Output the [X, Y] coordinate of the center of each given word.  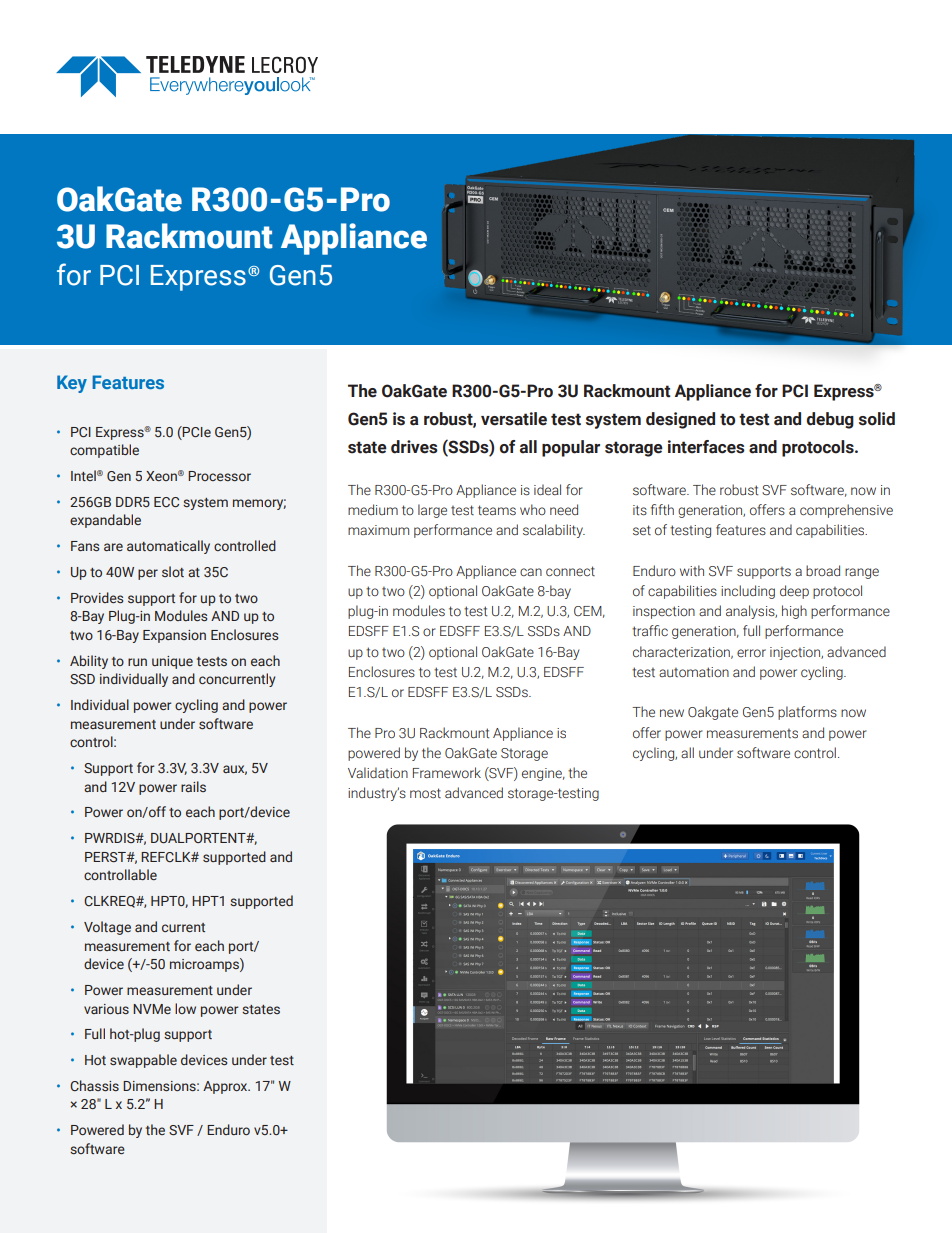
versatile [514, 419]
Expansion [174, 636]
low [185, 1008]
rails [193, 786]
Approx [226, 1087]
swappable [143, 1061]
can [531, 572]
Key [72, 384]
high [794, 612]
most [425, 793]
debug [830, 420]
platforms [807, 713]
